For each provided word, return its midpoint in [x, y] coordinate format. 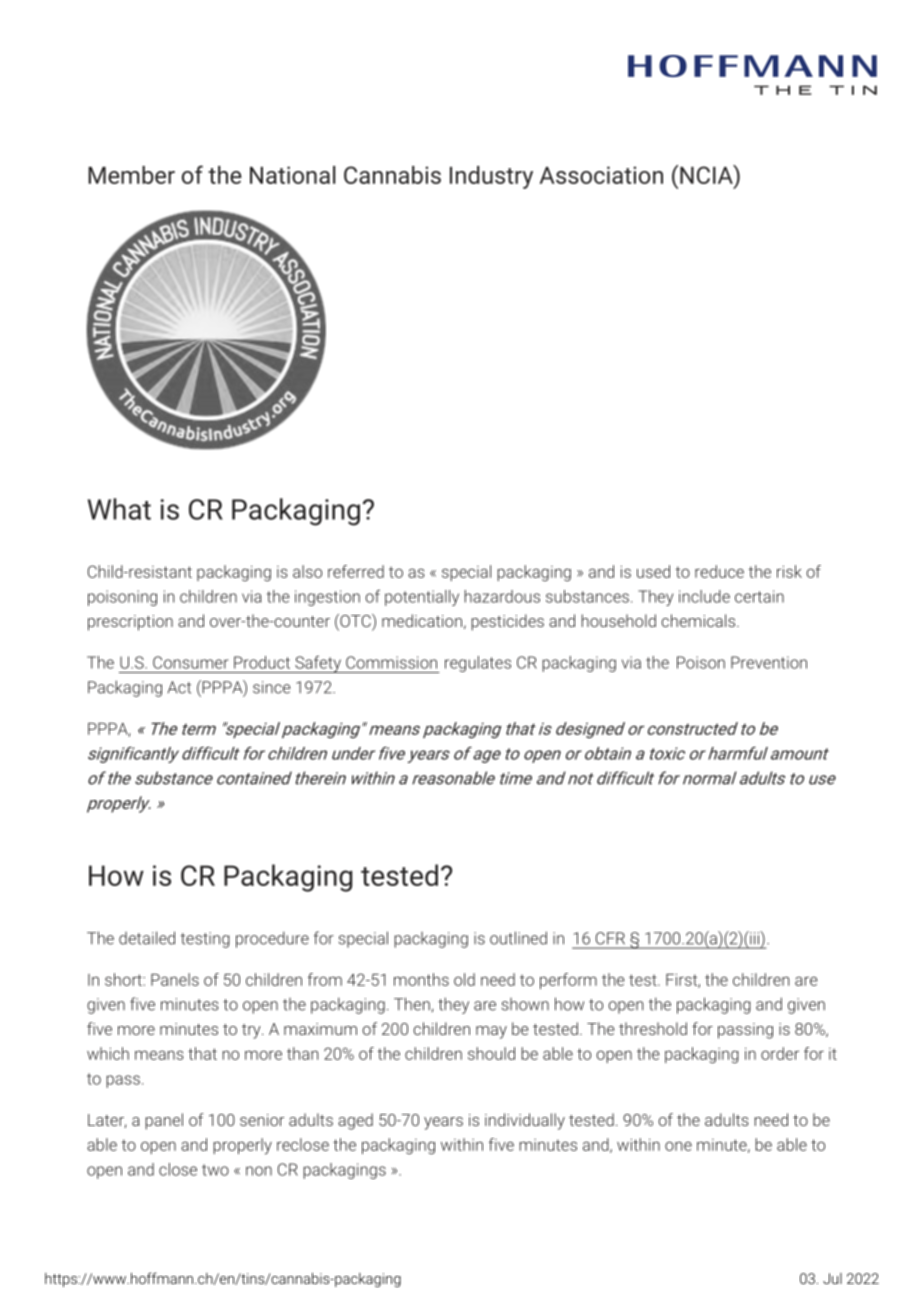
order [780, 1053]
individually [525, 1121]
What [119, 509]
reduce [719, 571]
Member [131, 175]
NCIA [707, 176]
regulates [478, 664]
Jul [832, 1278]
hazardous [502, 596]
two [215, 1170]
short [124, 979]
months [421, 979]
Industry [491, 177]
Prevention [769, 662]
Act [179, 687]
